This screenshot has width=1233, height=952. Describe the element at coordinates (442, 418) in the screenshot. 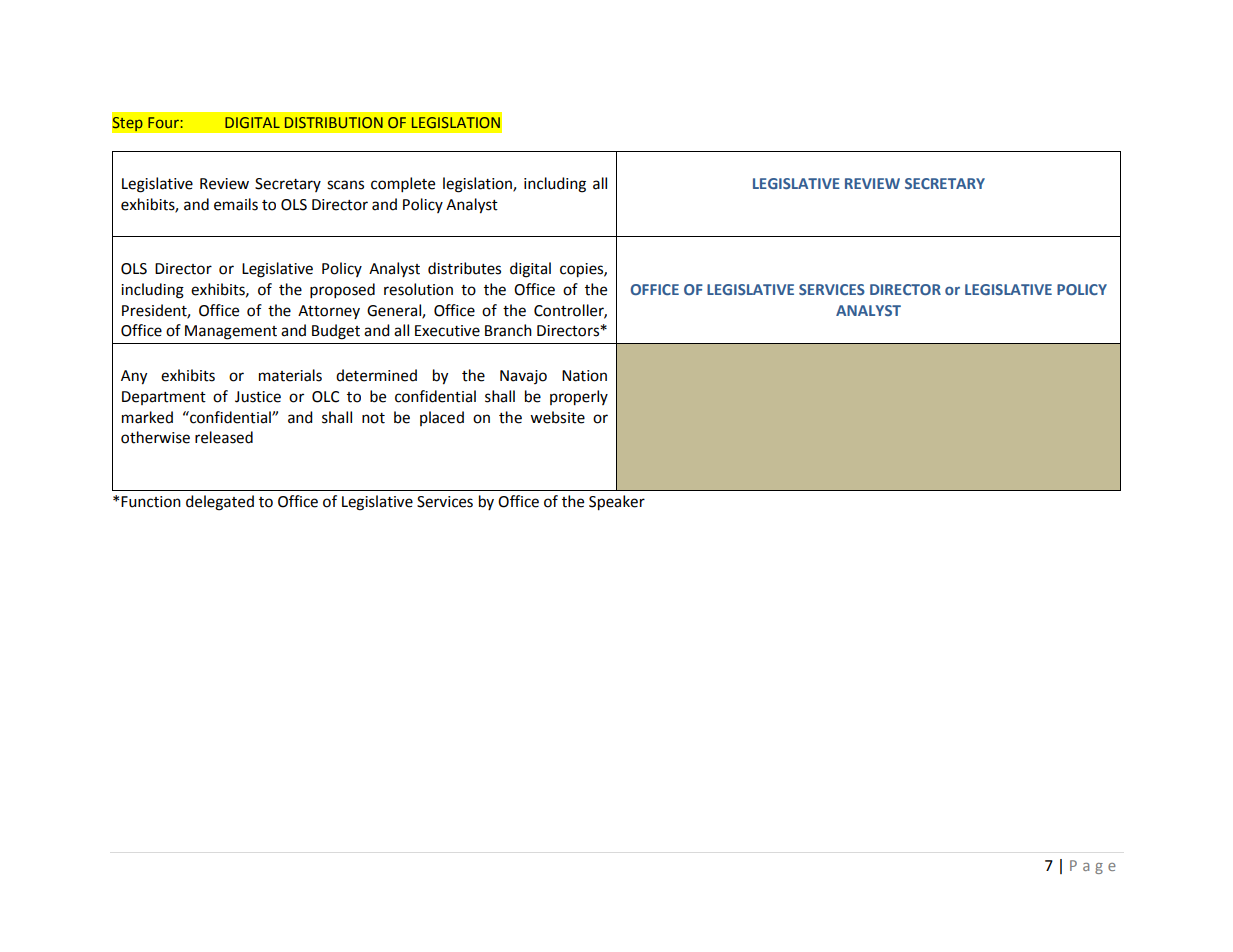

I see `placed` at that location.
